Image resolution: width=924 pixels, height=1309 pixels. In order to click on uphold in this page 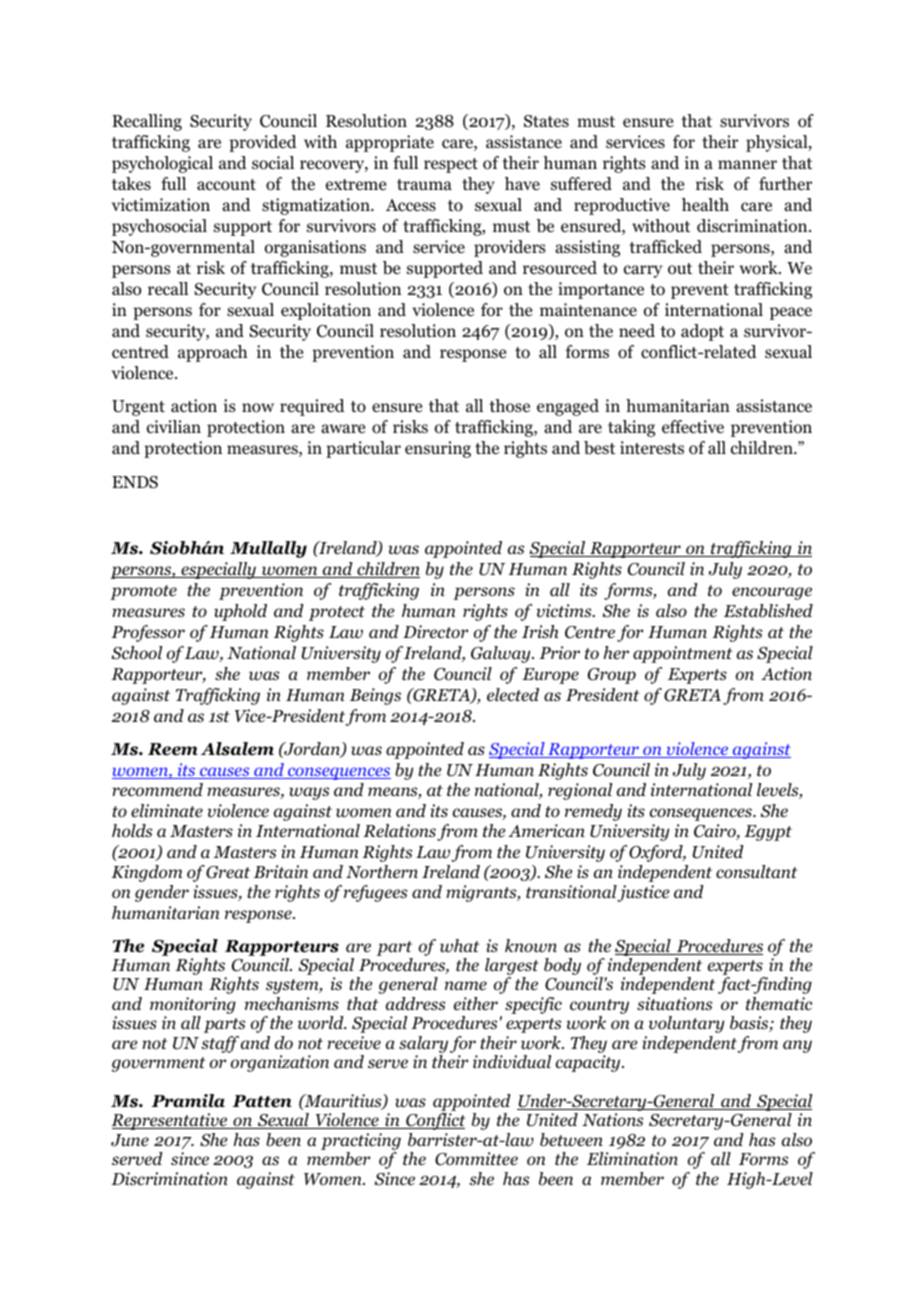, I will do `click(240, 612)`.
